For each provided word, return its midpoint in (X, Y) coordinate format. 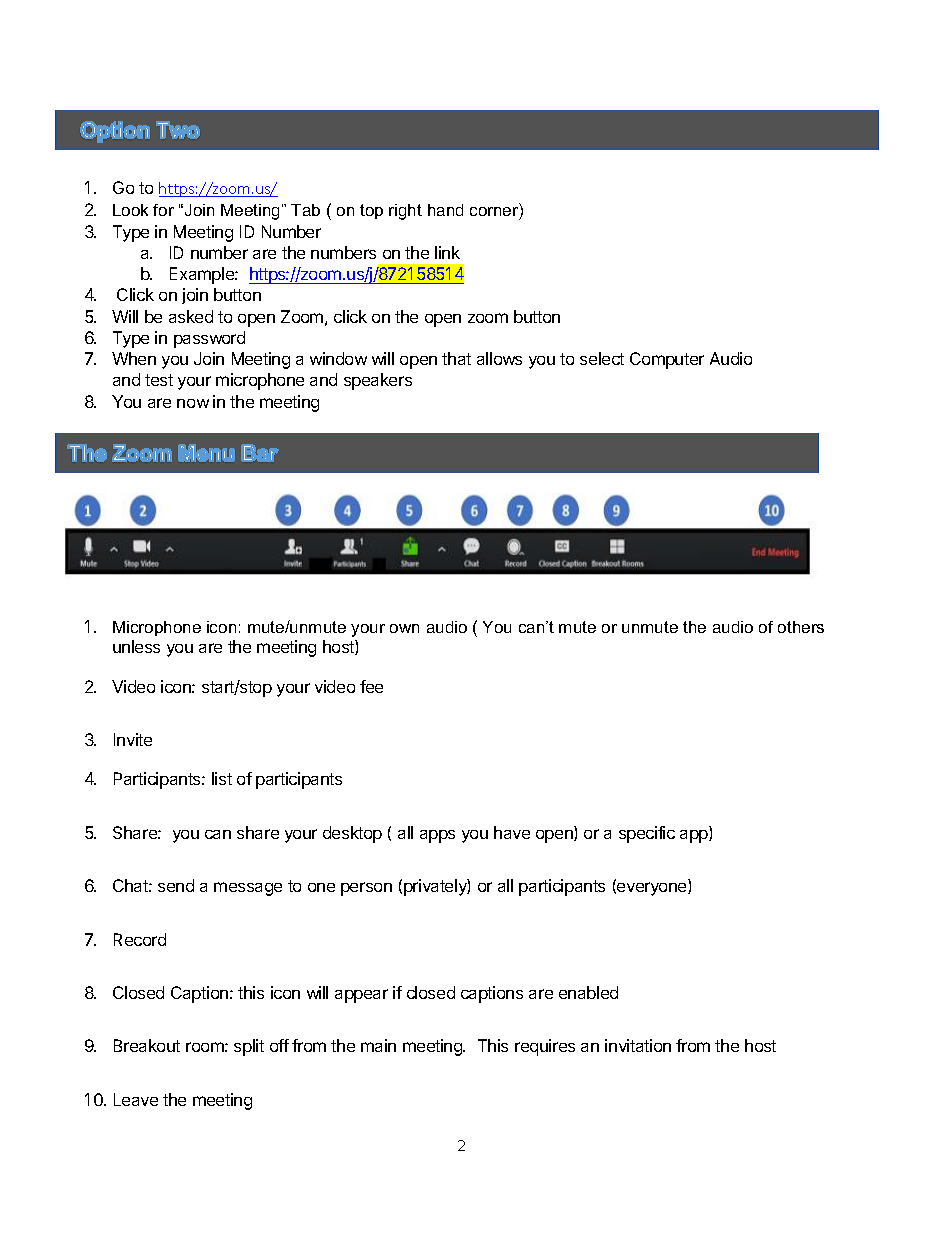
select (602, 358)
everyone (652, 889)
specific (647, 834)
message (248, 889)
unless (136, 646)
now (193, 403)
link (447, 252)
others (801, 627)
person (366, 889)
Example (203, 275)
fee (371, 686)
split (249, 1047)
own (404, 628)
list (222, 778)
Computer (667, 360)
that (456, 358)
